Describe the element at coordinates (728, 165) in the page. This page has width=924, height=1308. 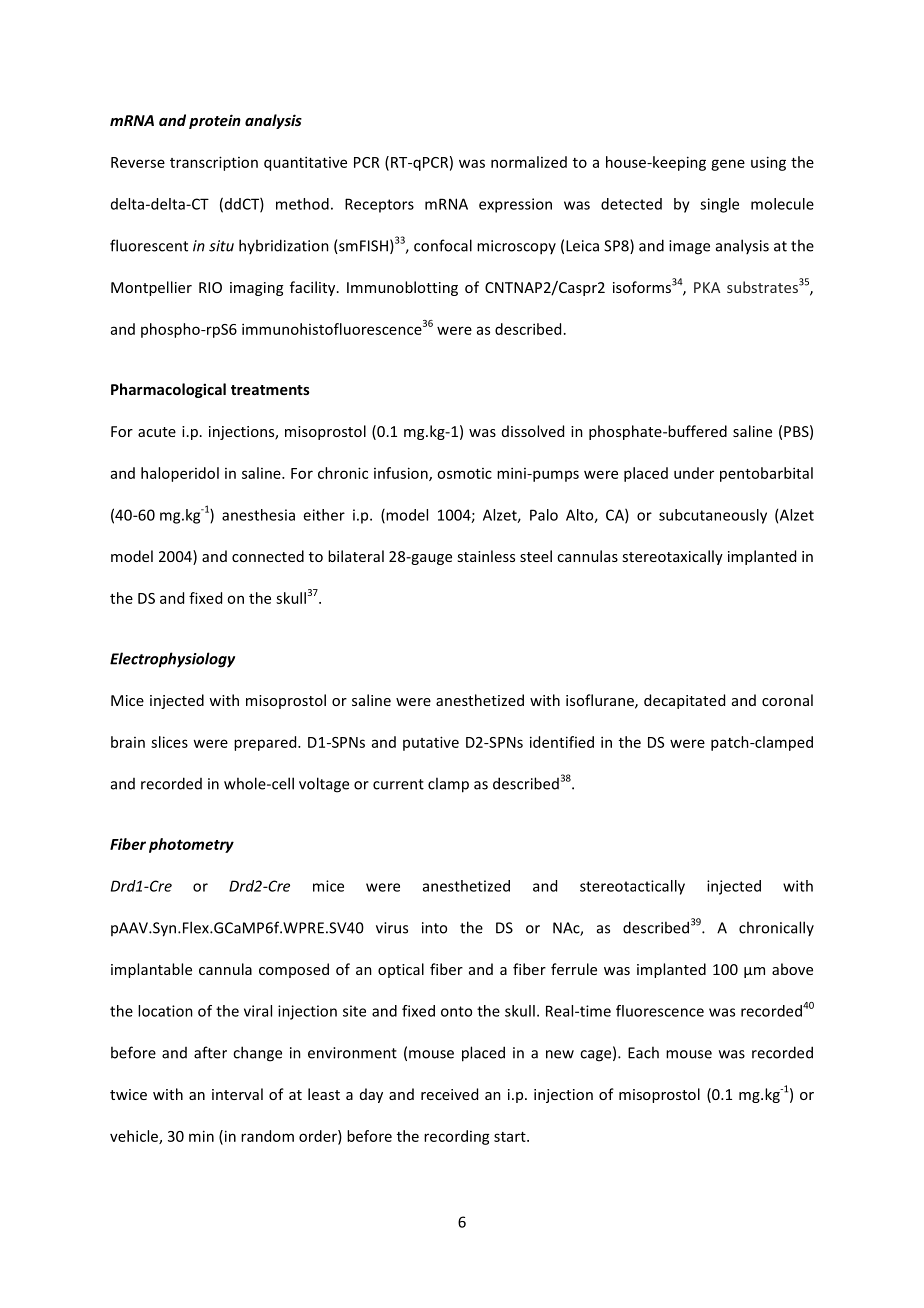
I see `gene` at that location.
